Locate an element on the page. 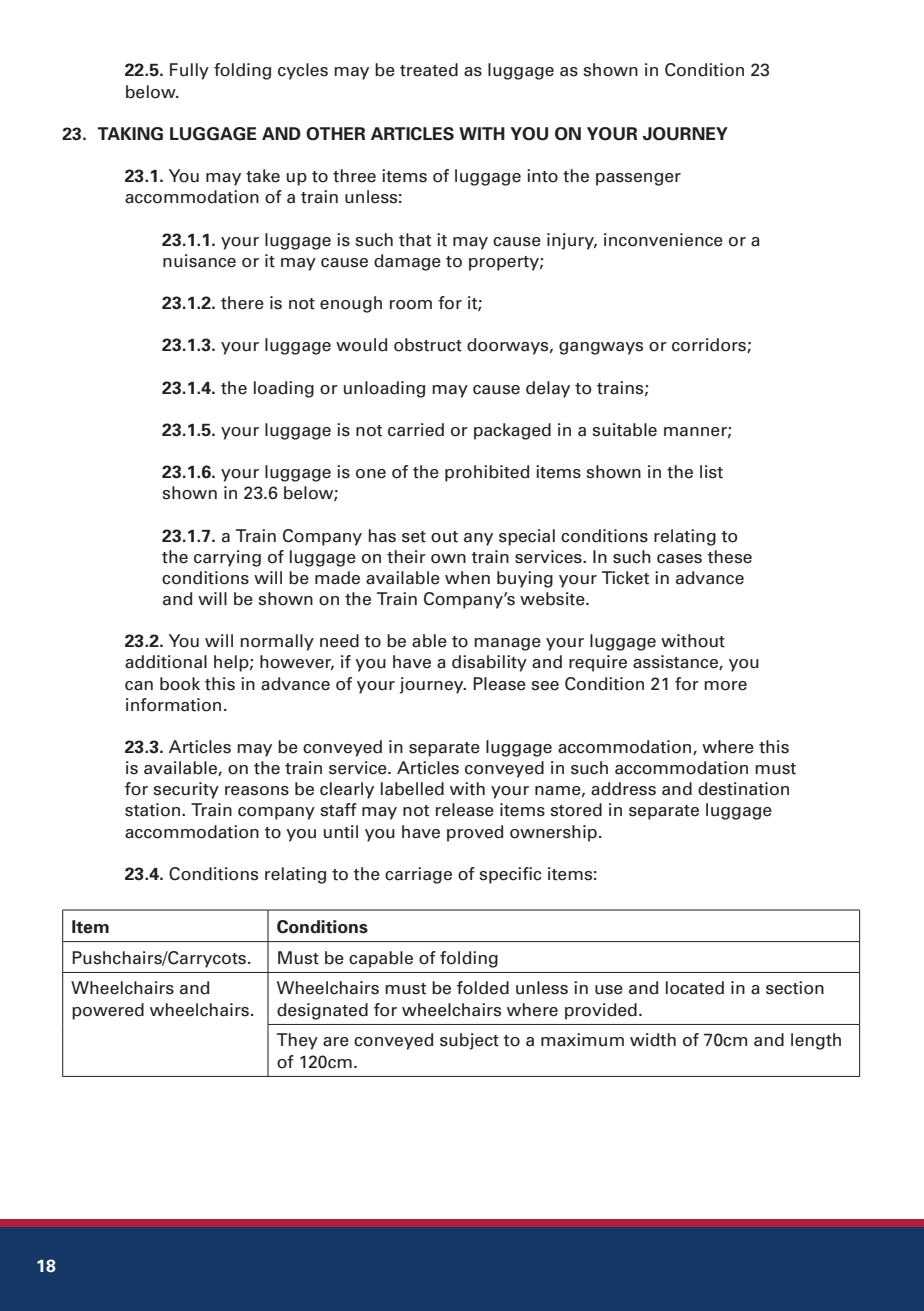 This document has width=924, height=1311. powered is located at coordinates (108, 1011).
